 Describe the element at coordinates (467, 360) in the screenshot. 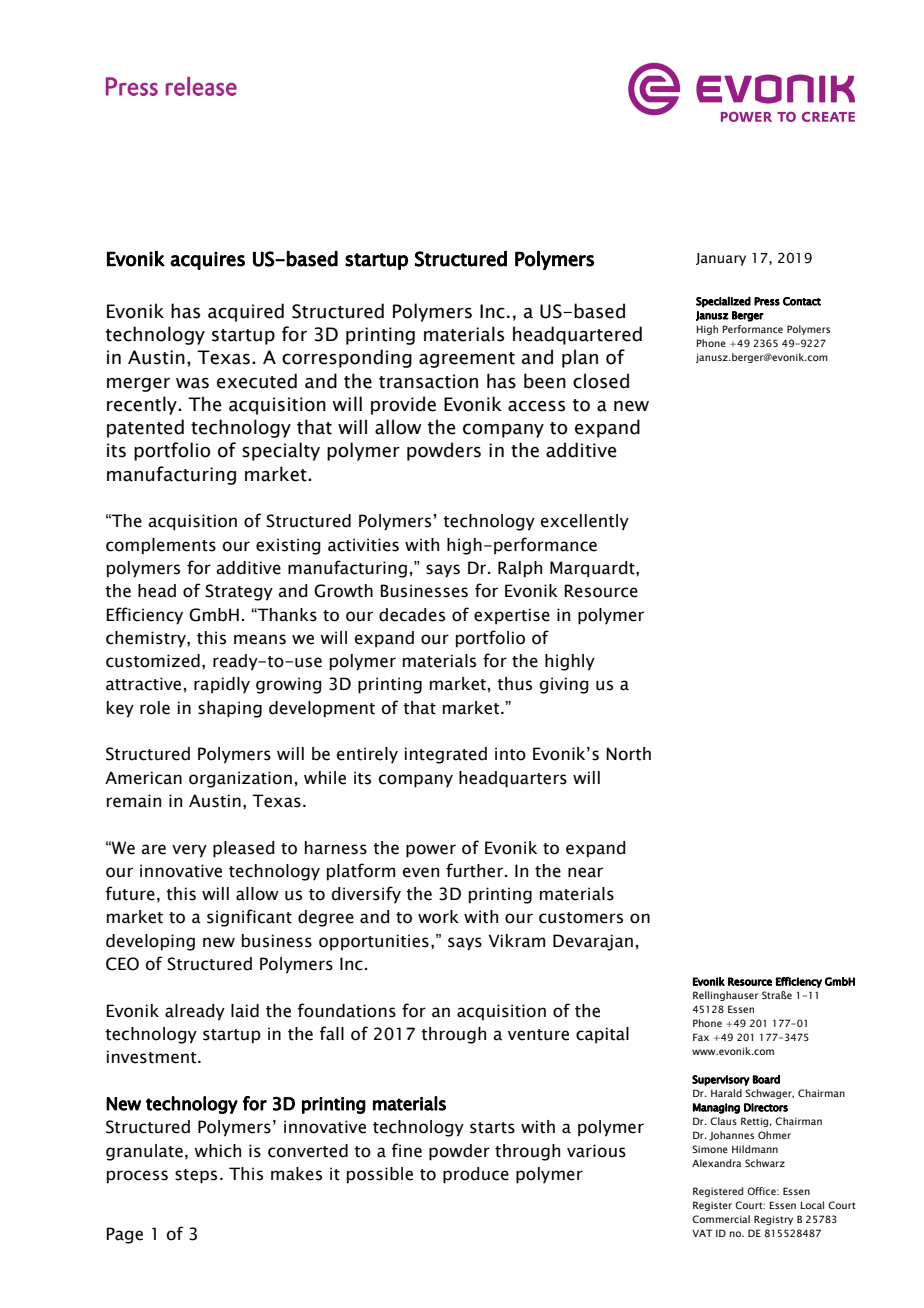

I see `agreement` at that location.
